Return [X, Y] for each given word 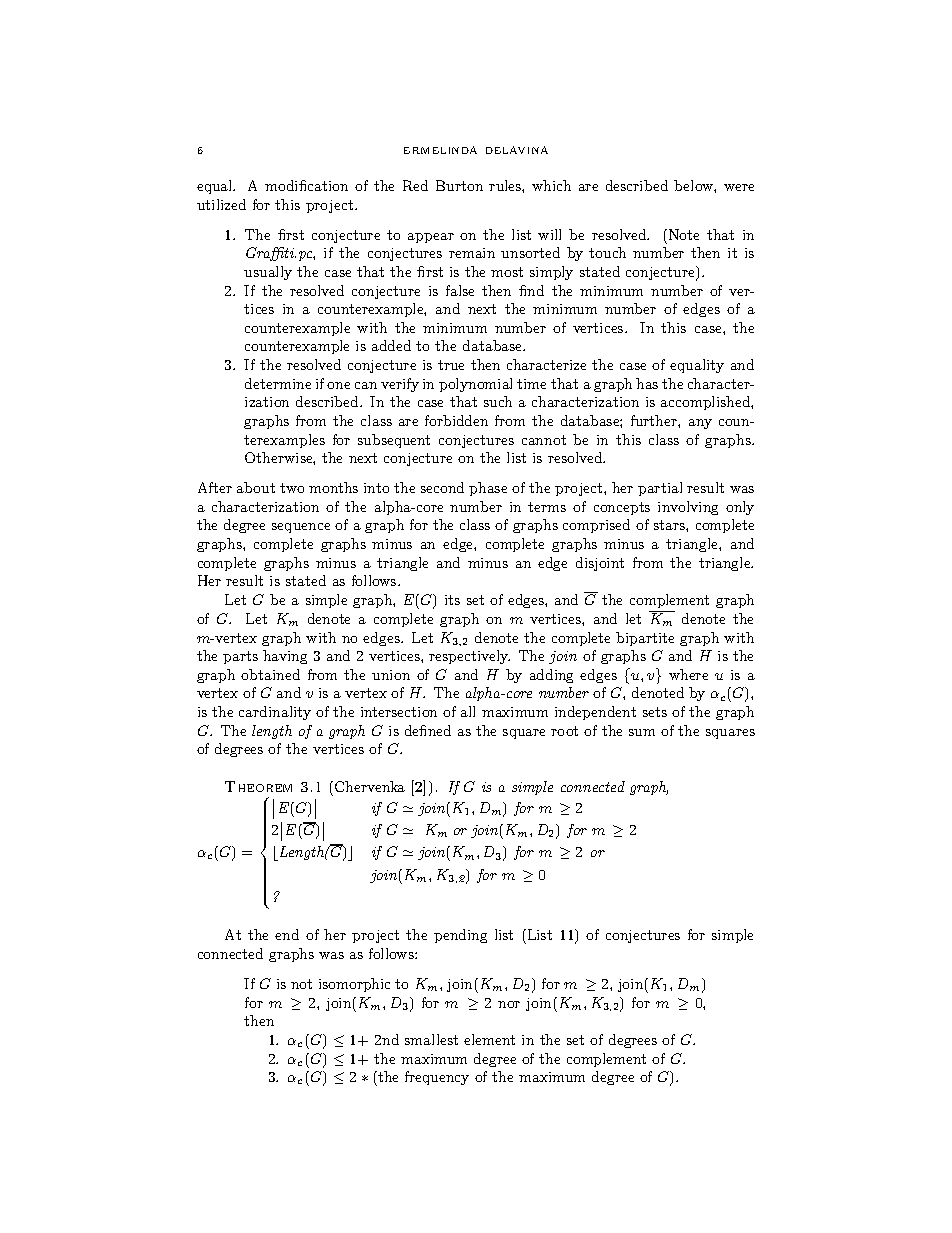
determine [278, 383]
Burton [459, 185]
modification [306, 185]
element [489, 1039]
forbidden [456, 420]
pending [460, 936]
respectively [469, 657]
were [739, 187]
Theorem [258, 786]
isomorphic [354, 985]
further [655, 420]
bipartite [645, 639]
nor [509, 1004]
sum [642, 732]
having [285, 657]
